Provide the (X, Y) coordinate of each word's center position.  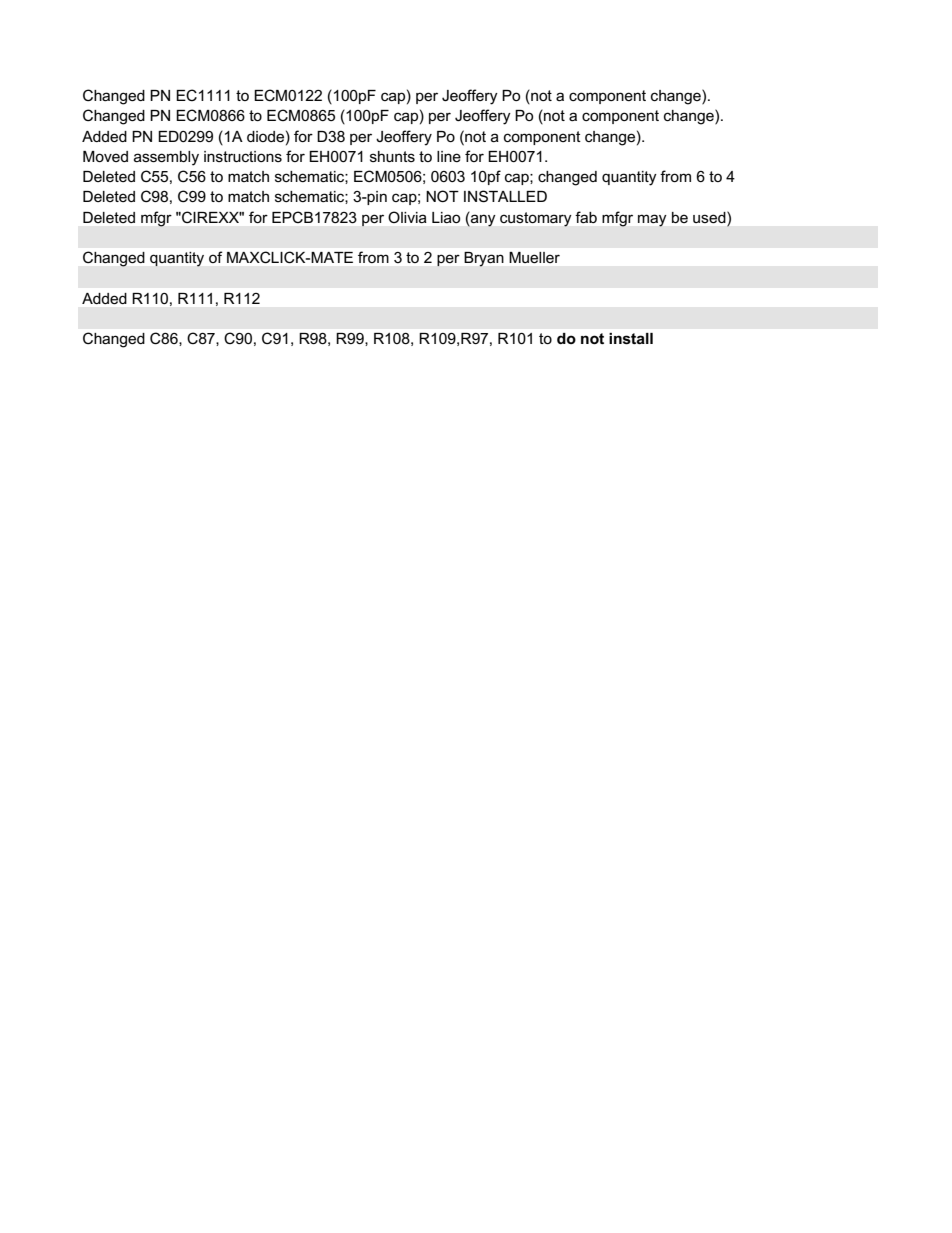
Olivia (407, 217)
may (652, 220)
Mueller (535, 257)
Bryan (484, 259)
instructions (243, 156)
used (710, 217)
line (449, 156)
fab (586, 217)
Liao (446, 217)
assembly (166, 158)
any (483, 221)
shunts (392, 156)
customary (535, 219)
